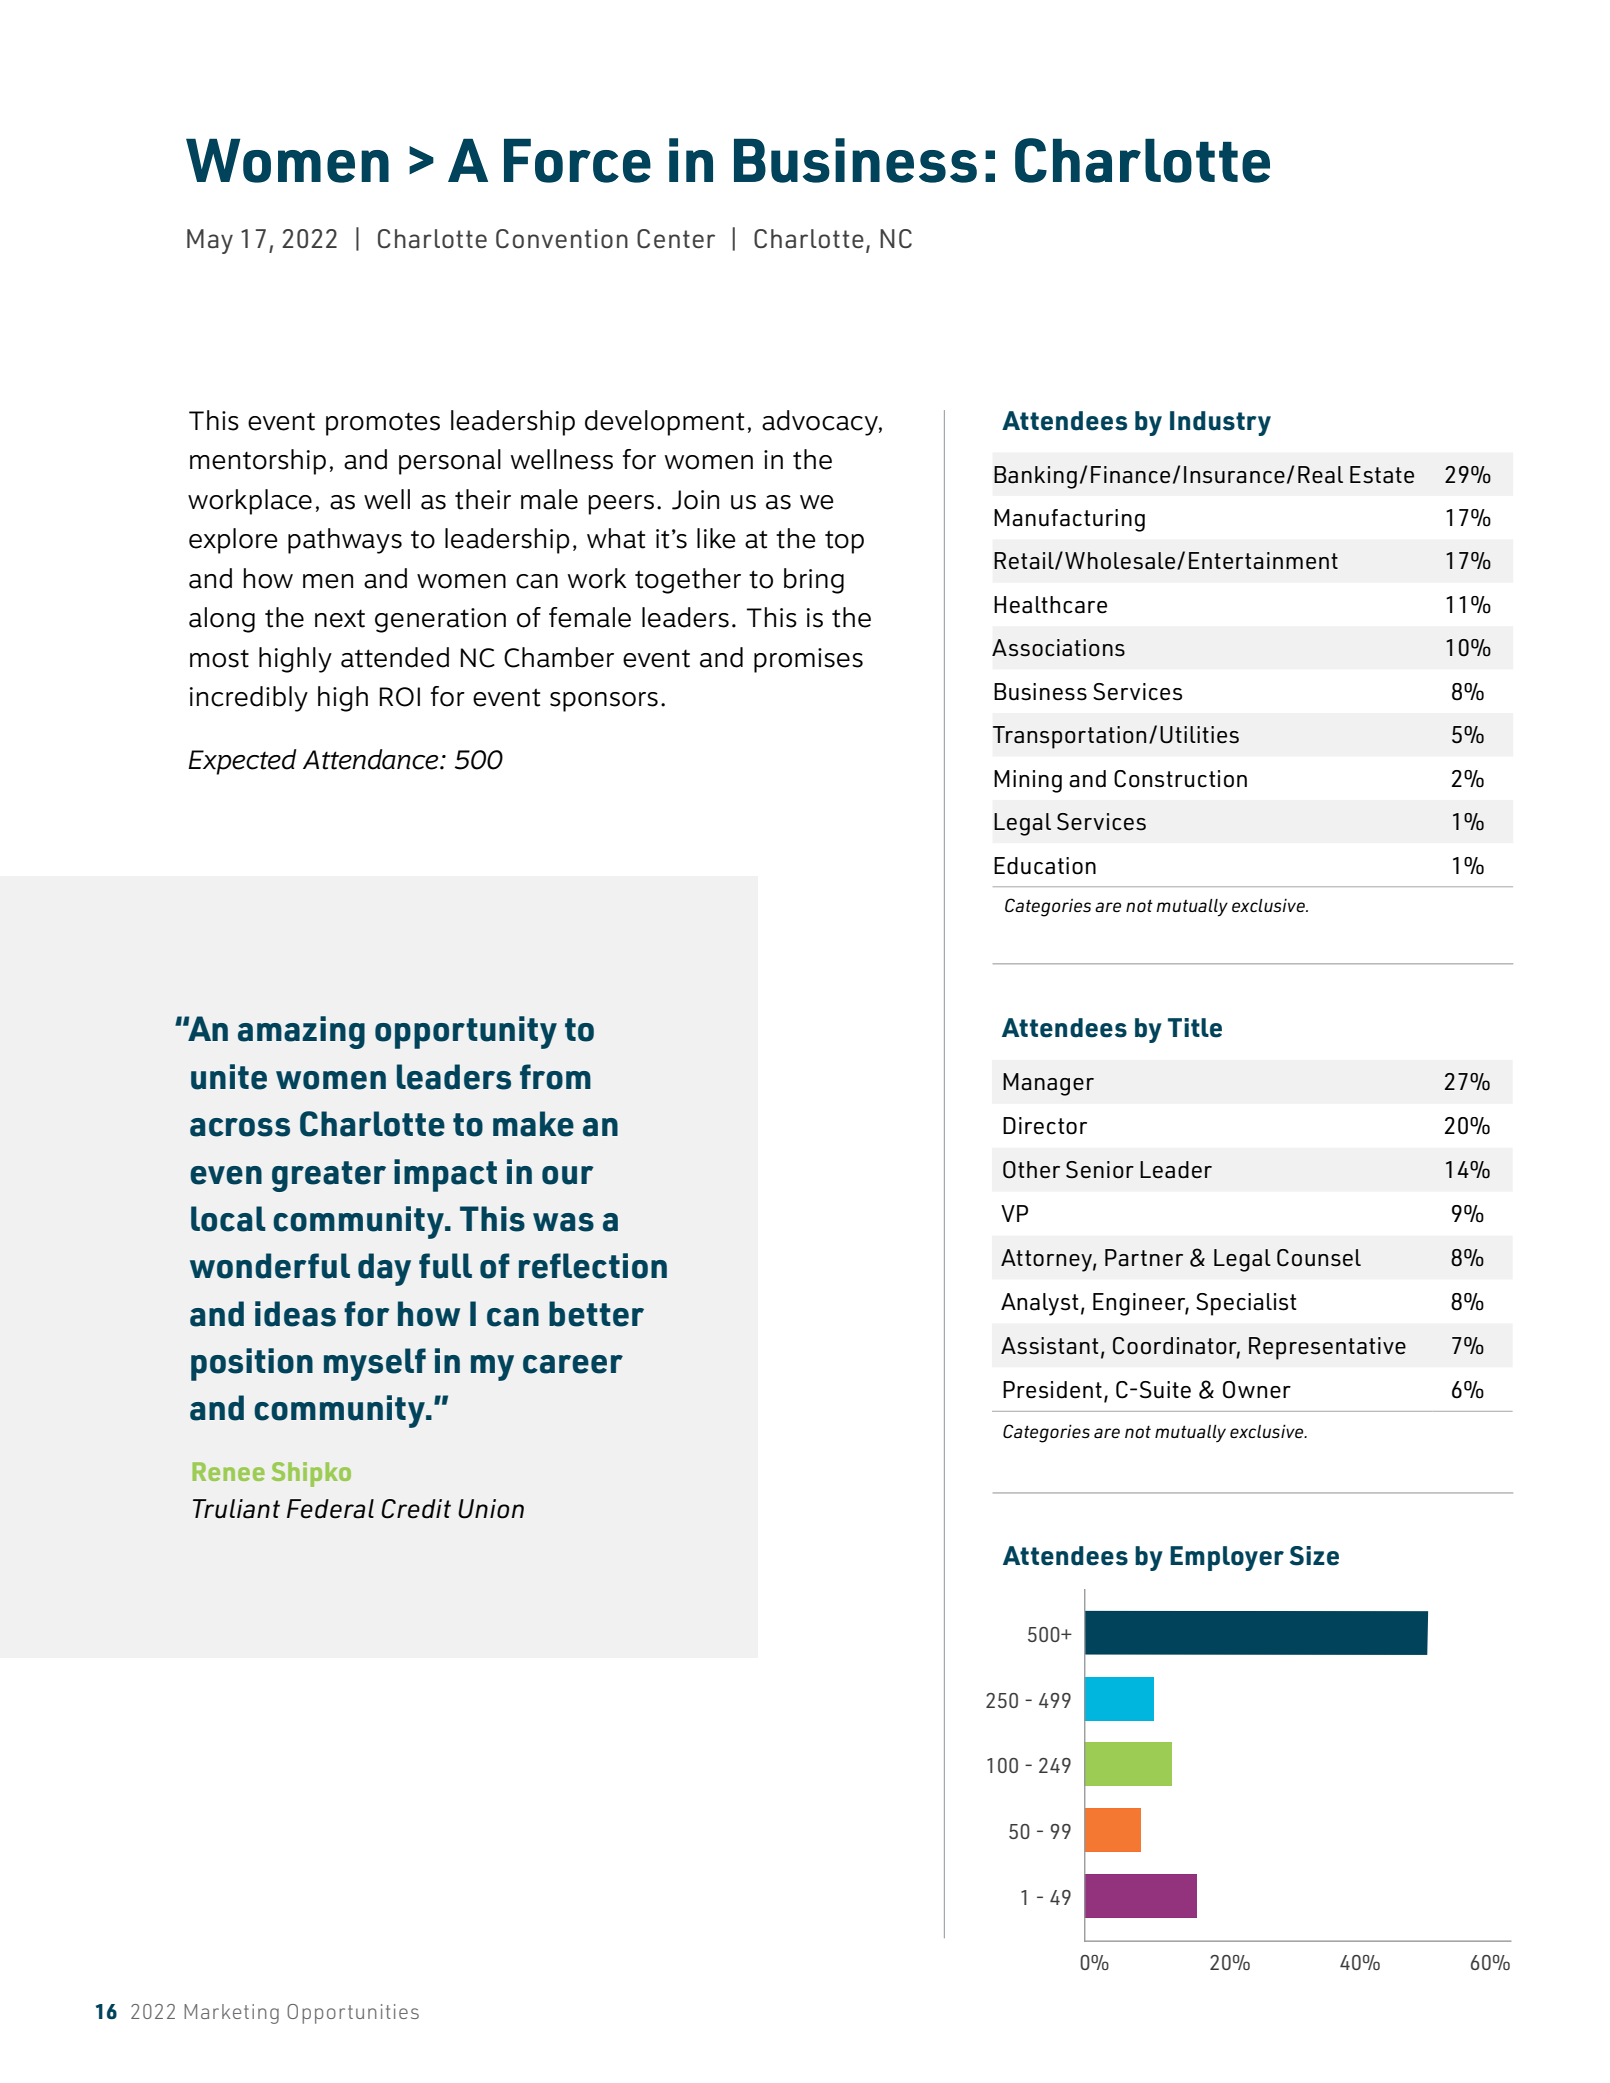 Image resolution: width=1610 pixels, height=2083 pixels. I want to click on May, so click(210, 241).
